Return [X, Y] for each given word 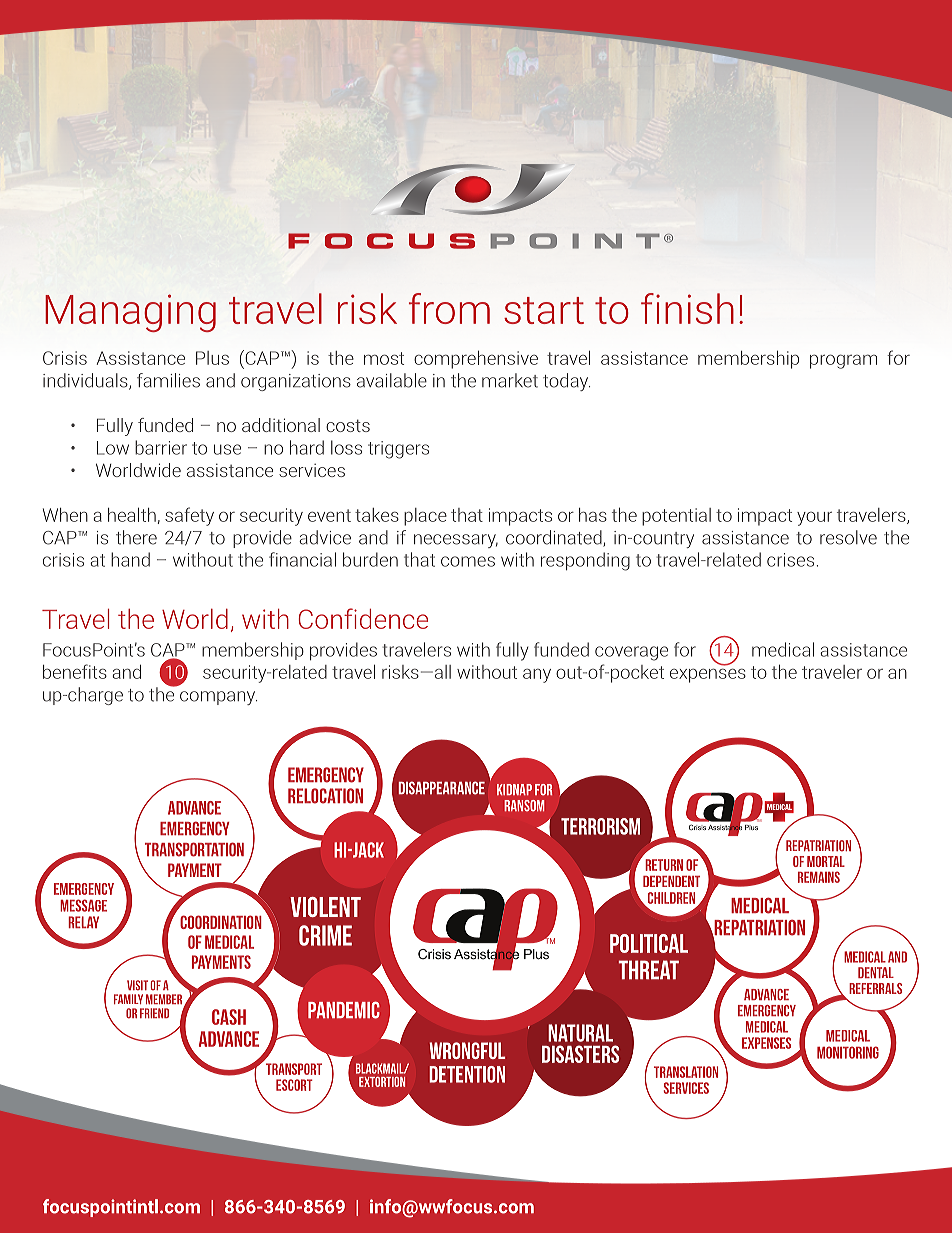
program [843, 361]
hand [130, 559]
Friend [154, 1013]
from [449, 308]
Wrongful [467, 1050]
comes [468, 561]
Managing [130, 313]
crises [790, 560]
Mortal [826, 861]
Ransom [524, 806]
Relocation [325, 796]
